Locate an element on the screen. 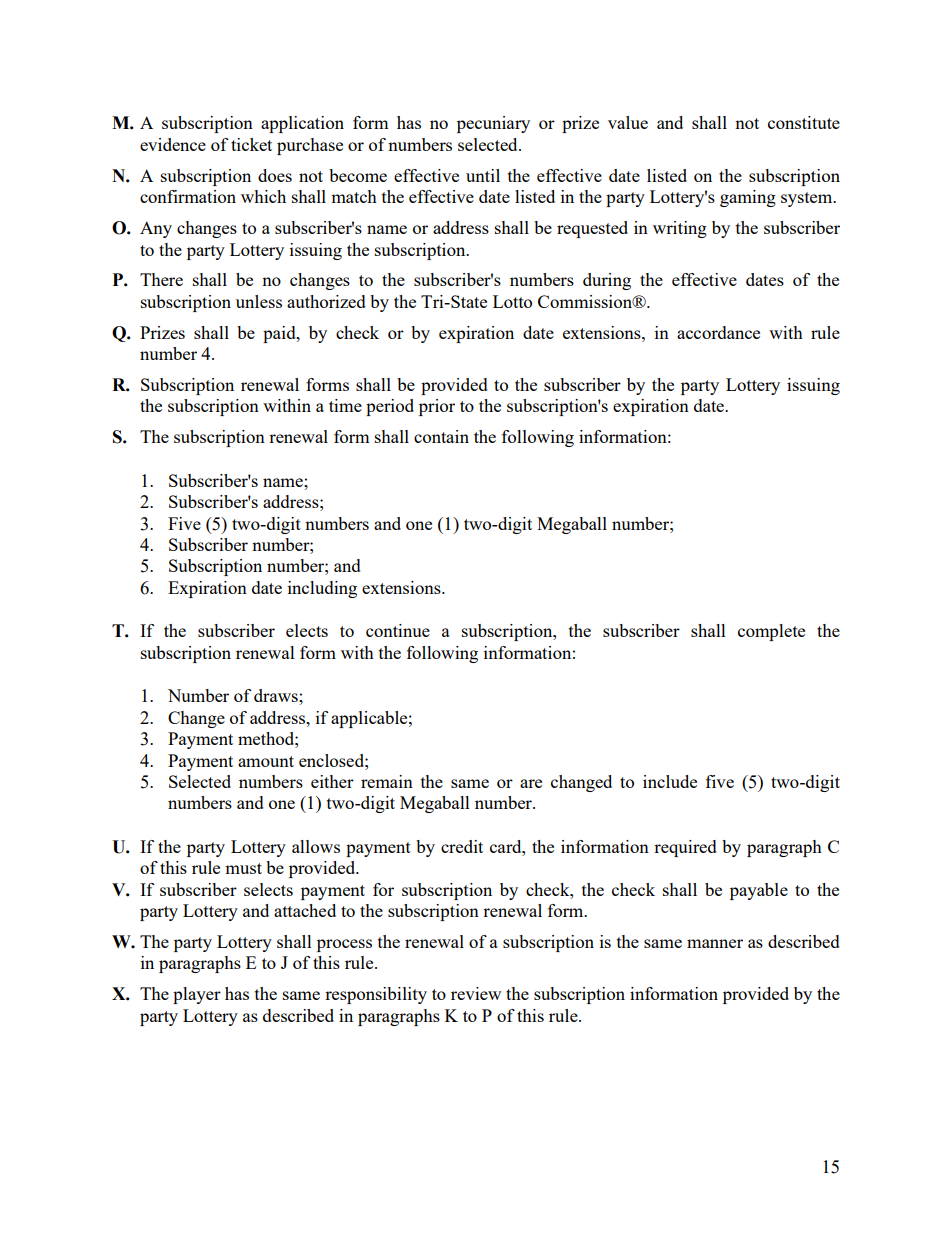 Image resolution: width=952 pixels, height=1233 pixels. complete is located at coordinates (771, 632).
